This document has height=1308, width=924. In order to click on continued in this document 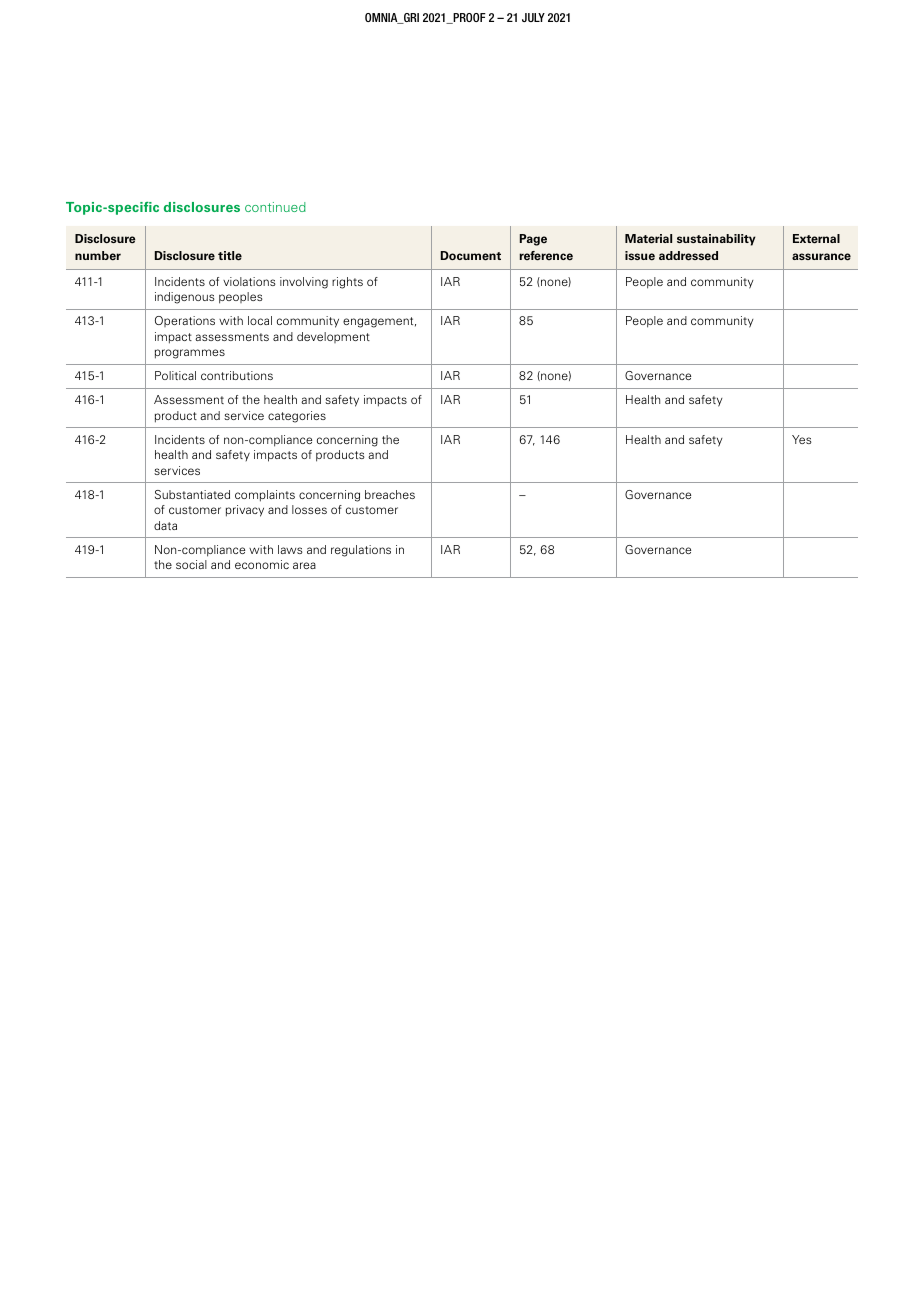, I will do `click(275, 207)`.
